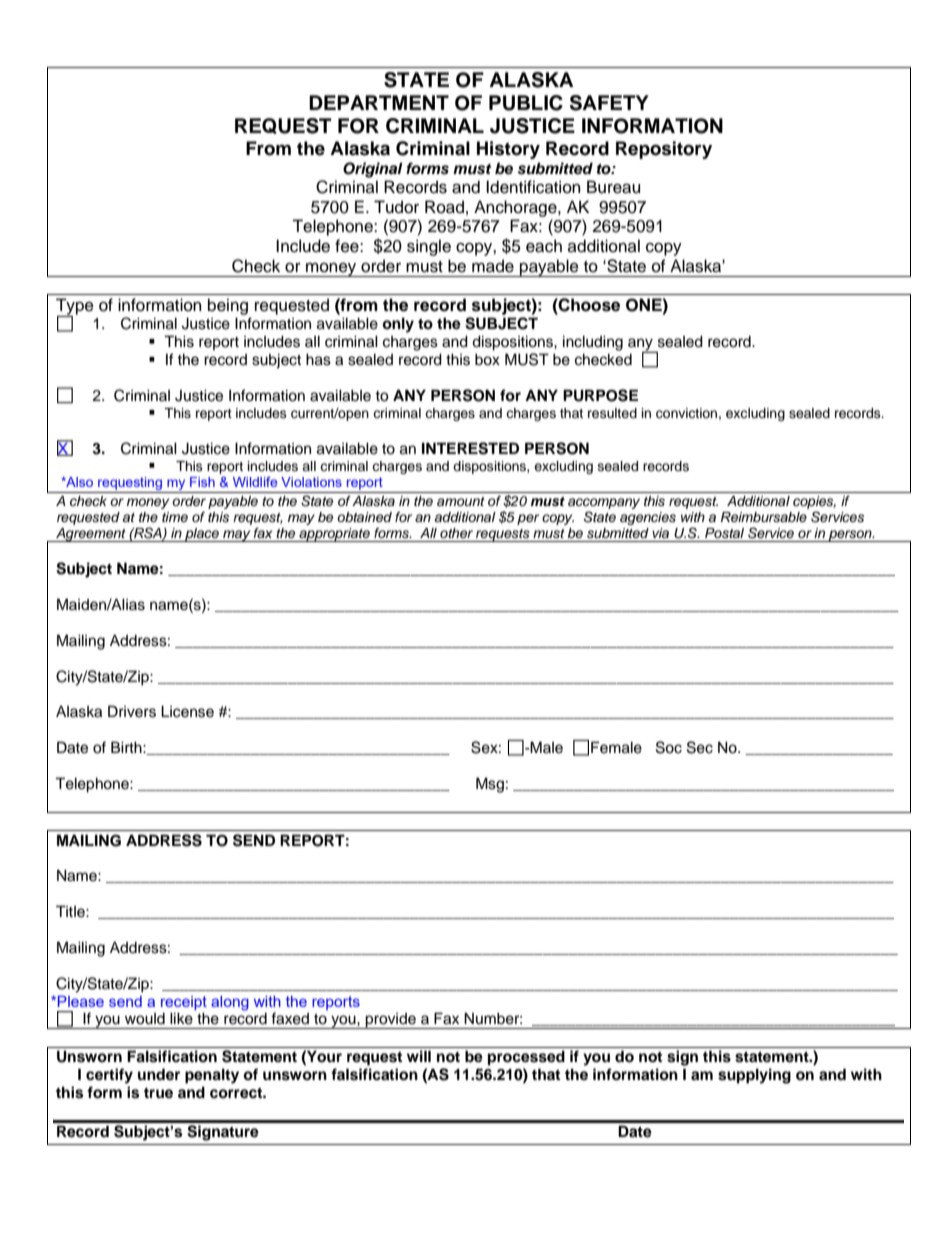  I want to click on License, so click(187, 711).
